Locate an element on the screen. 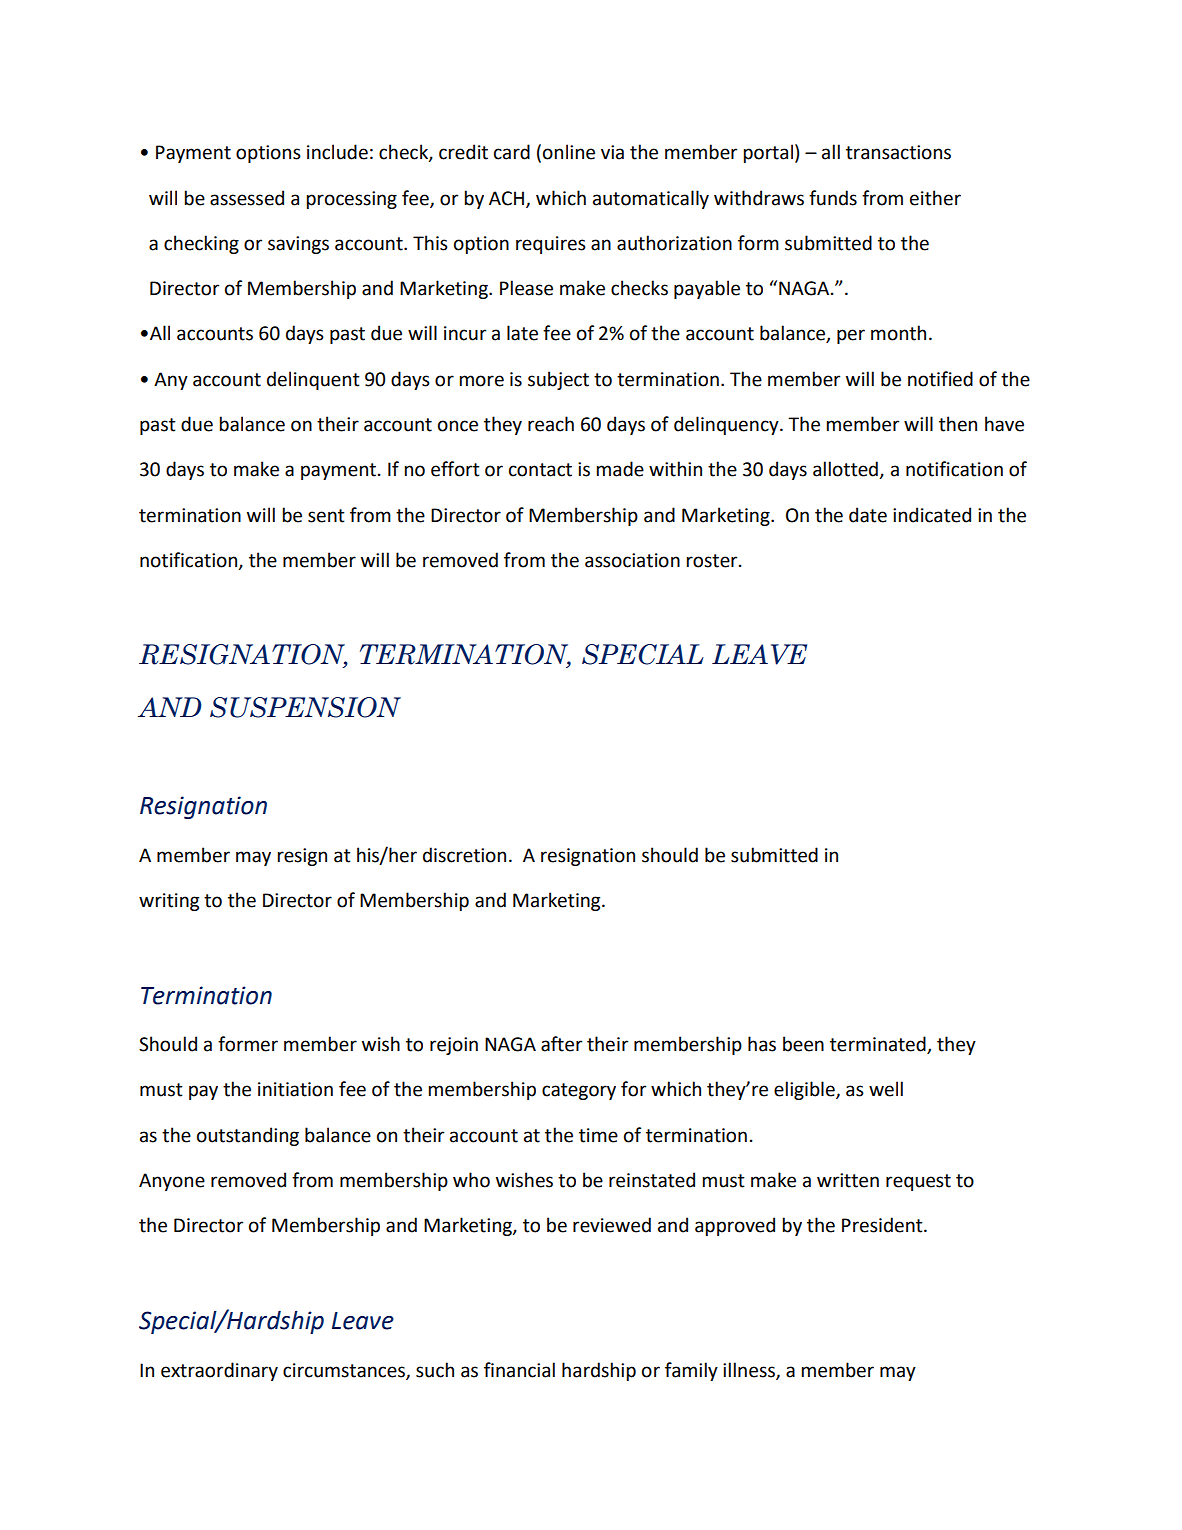  indicated is located at coordinates (932, 515).
